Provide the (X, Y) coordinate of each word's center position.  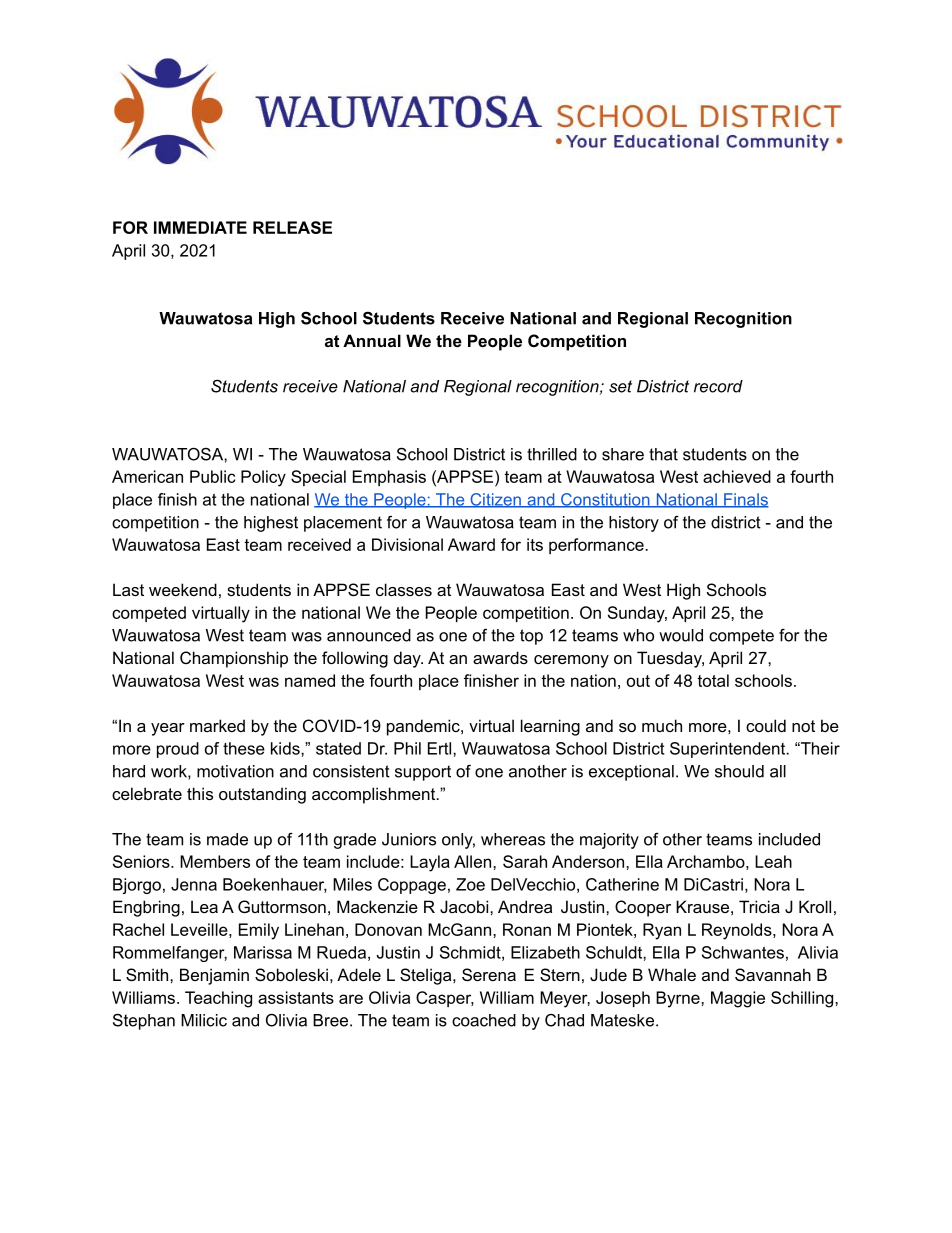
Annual (372, 340)
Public (212, 476)
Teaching (218, 999)
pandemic (424, 727)
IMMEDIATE (200, 227)
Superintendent (729, 750)
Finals (745, 500)
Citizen (495, 500)
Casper (445, 999)
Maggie (738, 999)
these (244, 748)
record (718, 386)
